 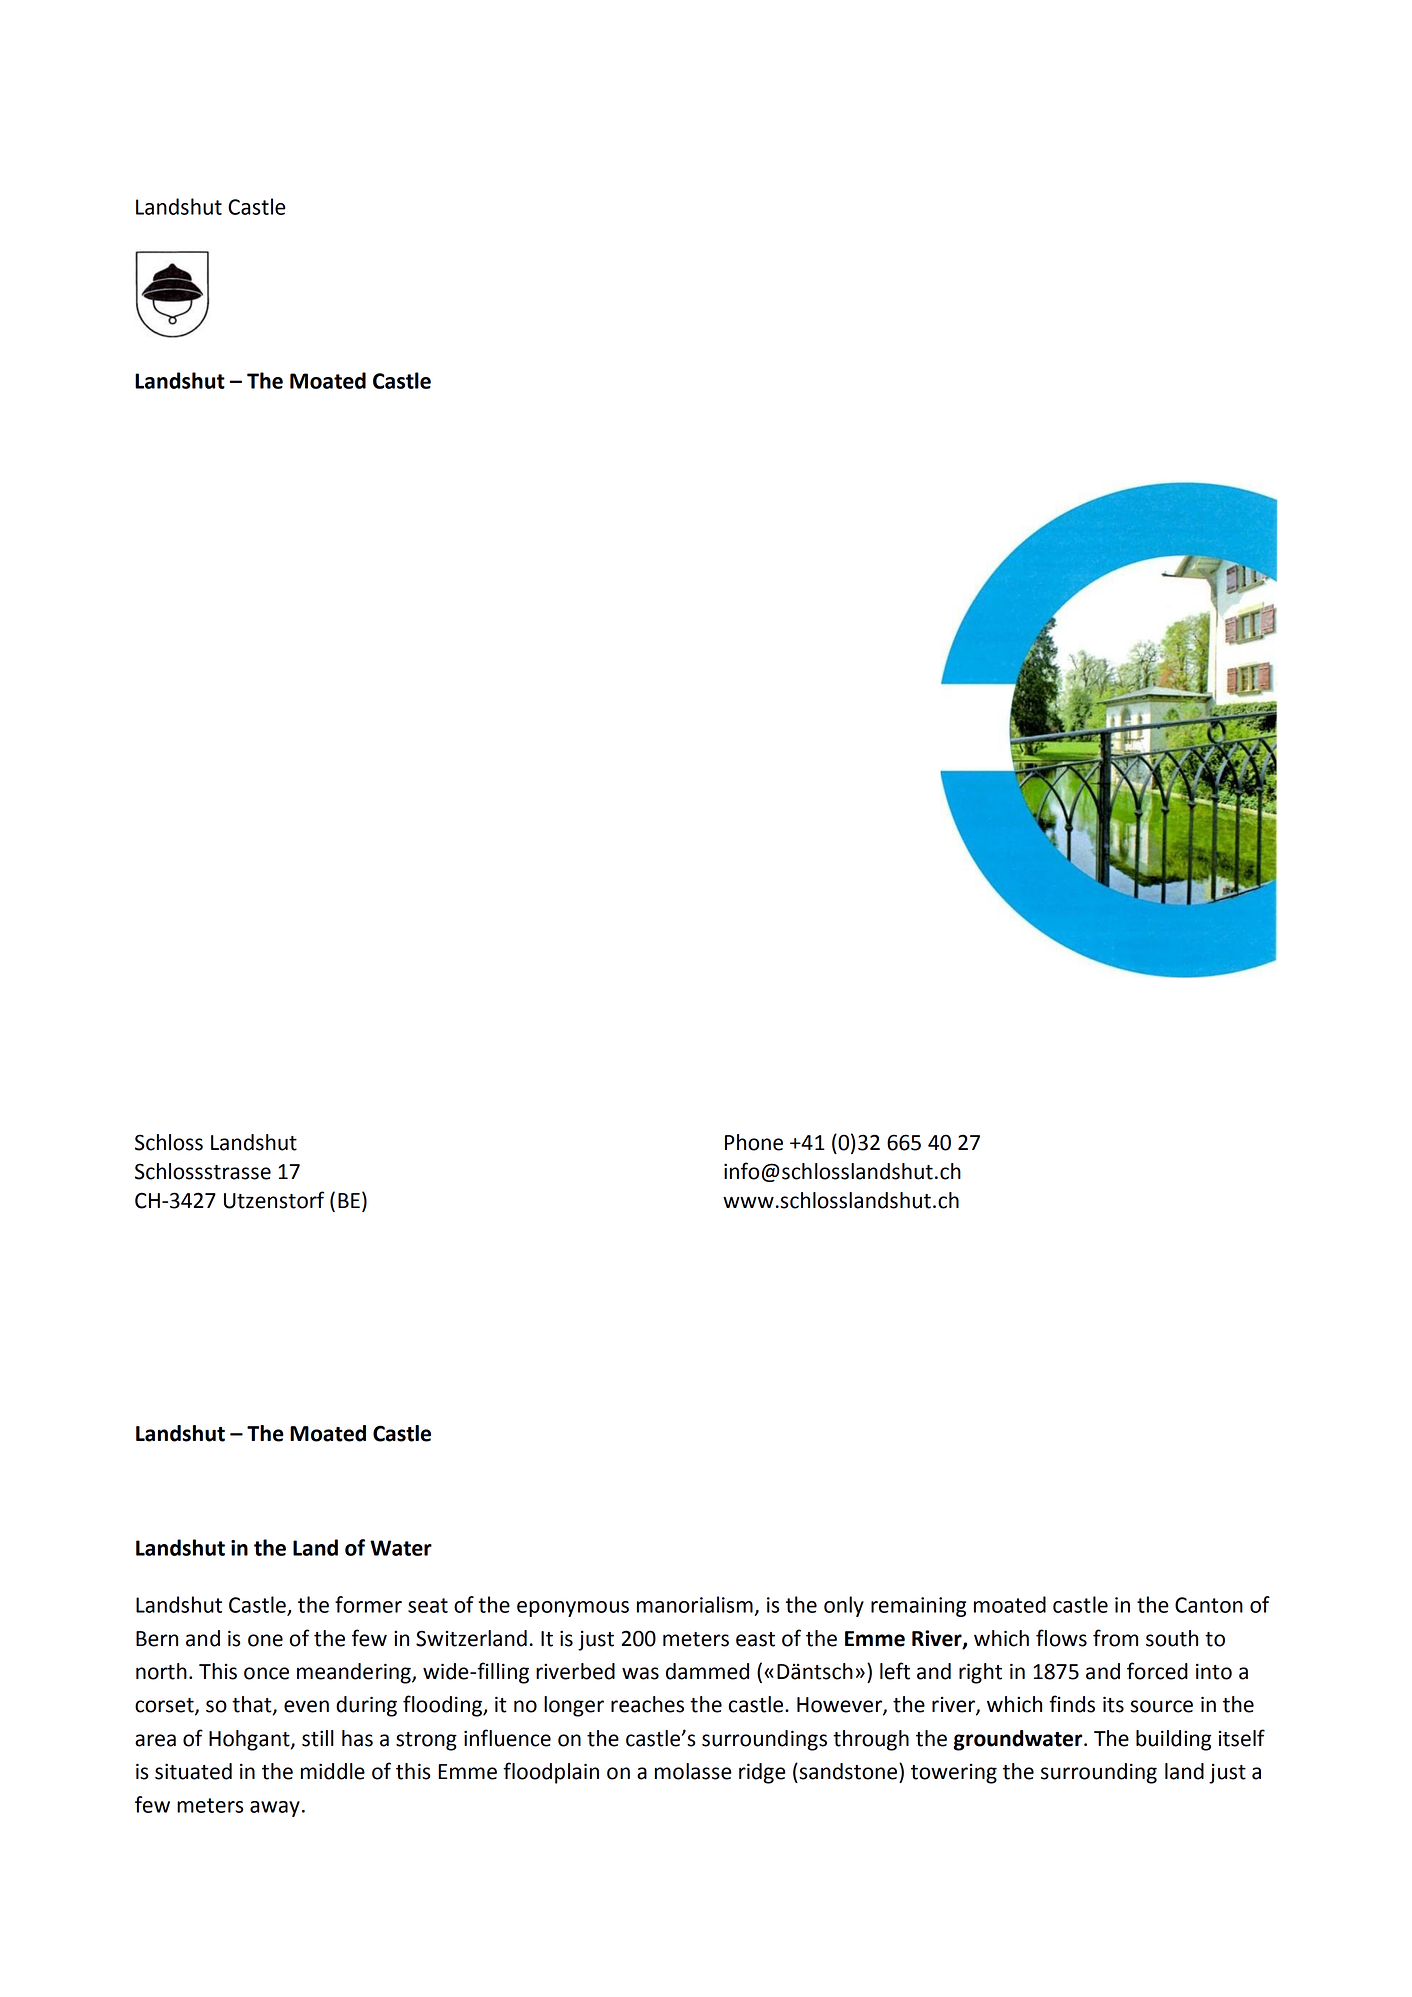 What do you see at coordinates (1157, 1671) in the screenshot?
I see `forced` at bounding box center [1157, 1671].
